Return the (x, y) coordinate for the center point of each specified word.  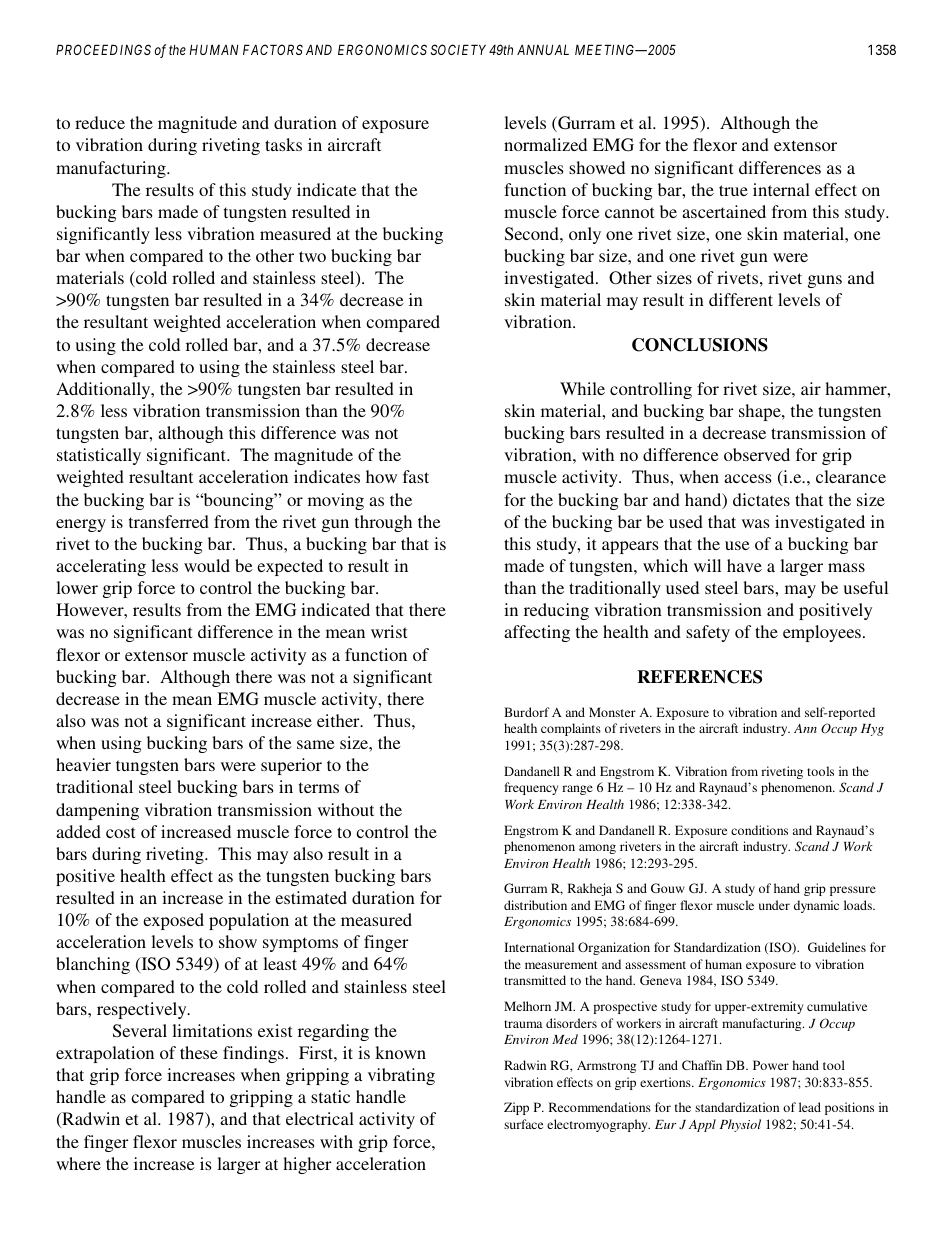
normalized (545, 144)
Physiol (740, 1125)
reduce (100, 122)
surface (523, 1124)
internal (781, 189)
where (78, 1163)
